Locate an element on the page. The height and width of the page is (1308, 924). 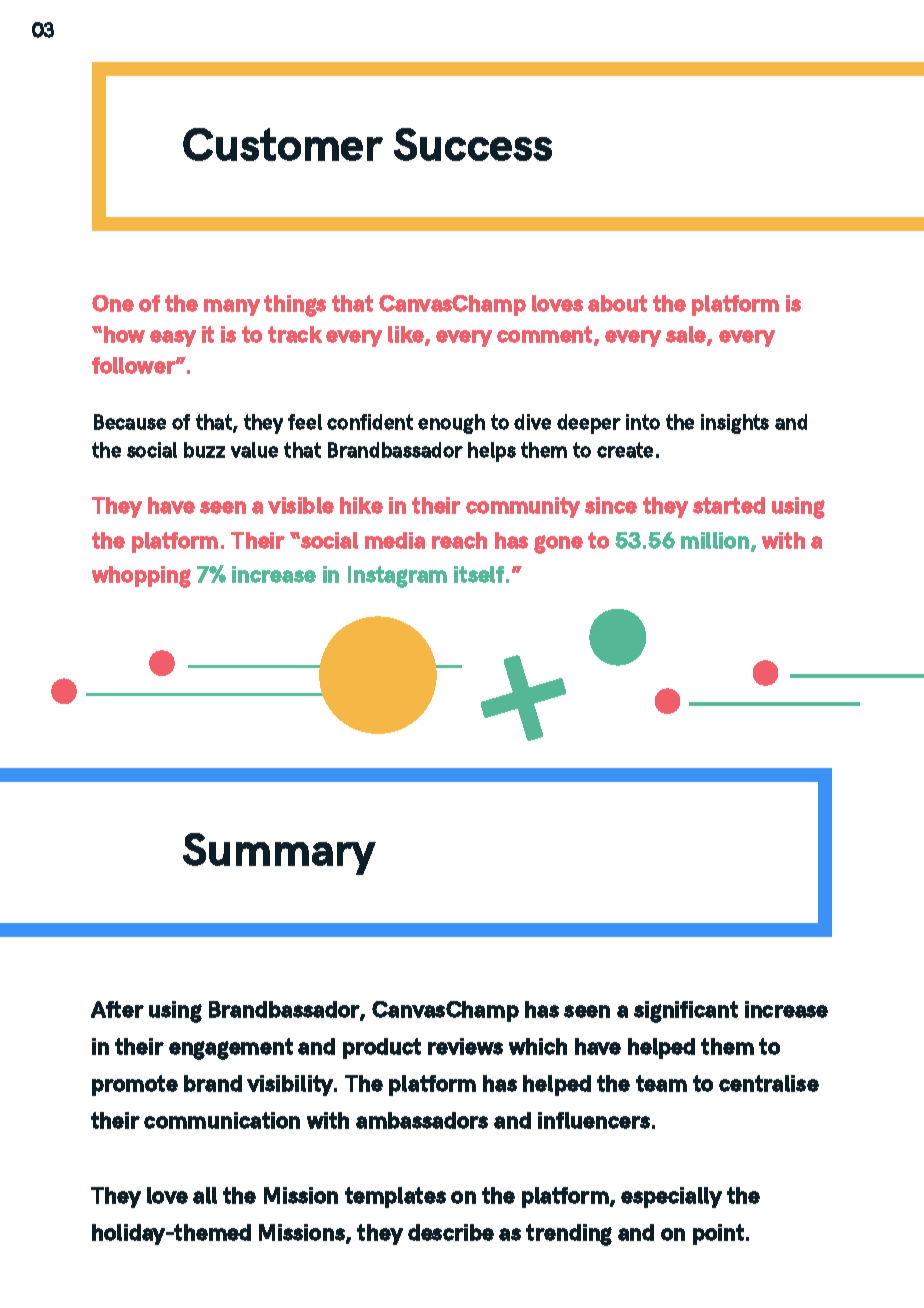
insights is located at coordinates (735, 424).
